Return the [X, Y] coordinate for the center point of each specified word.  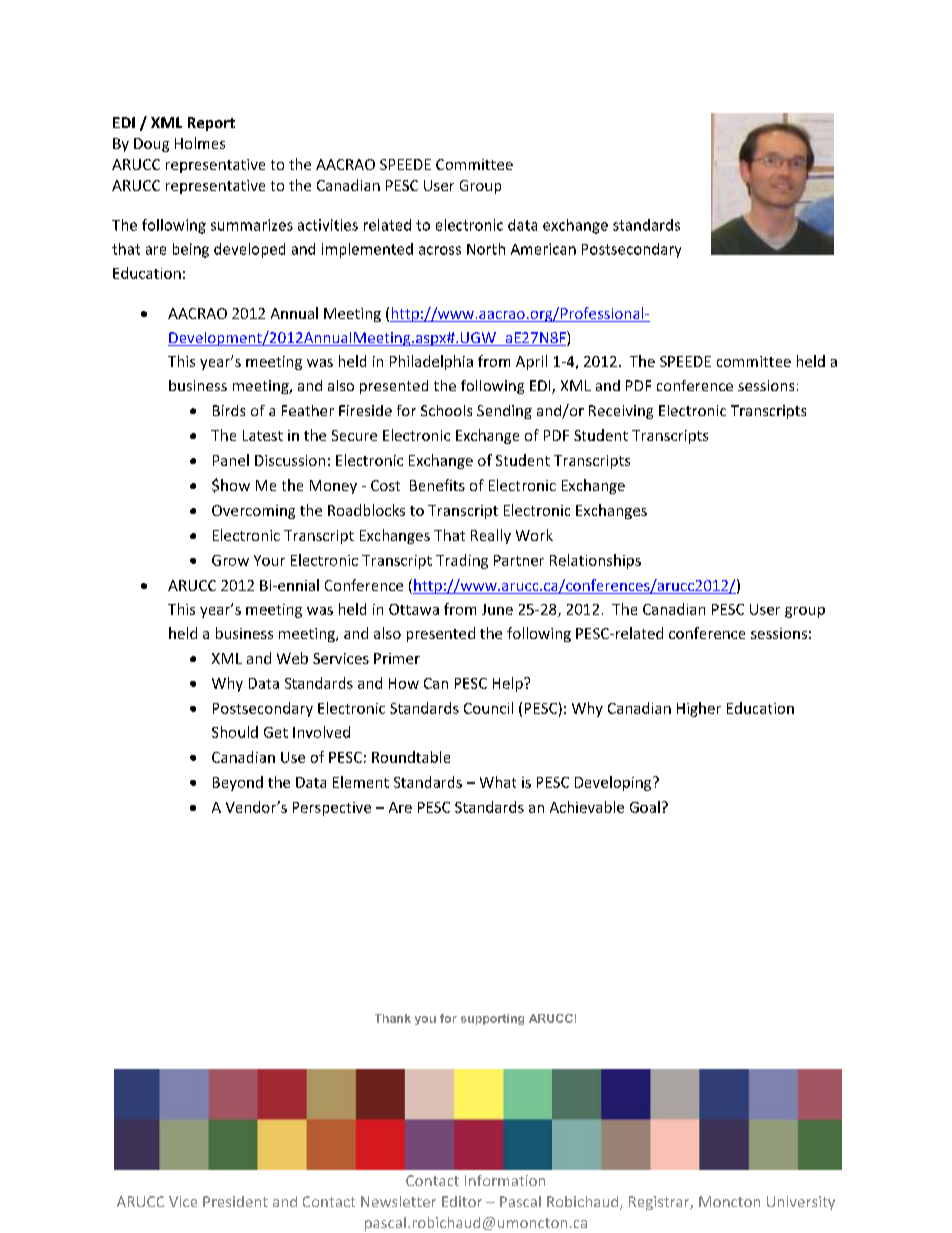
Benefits [437, 485]
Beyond [238, 783]
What [498, 782]
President [235, 1201]
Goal [645, 807]
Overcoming [253, 512]
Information [505, 1180]
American [543, 249]
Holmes [200, 143]
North [486, 249]
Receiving [621, 412]
